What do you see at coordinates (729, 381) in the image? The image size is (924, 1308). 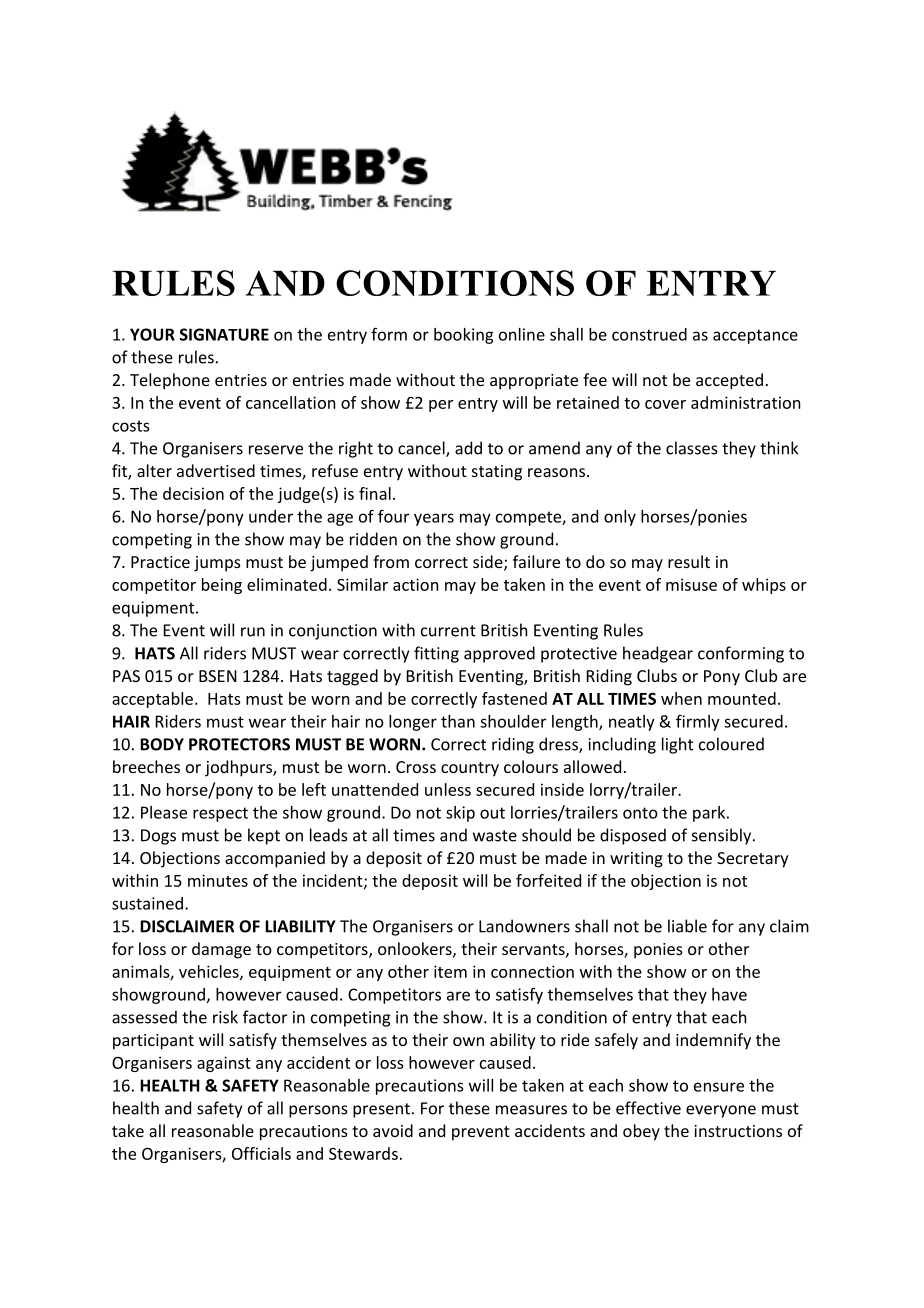 I see `accepted` at bounding box center [729, 381].
